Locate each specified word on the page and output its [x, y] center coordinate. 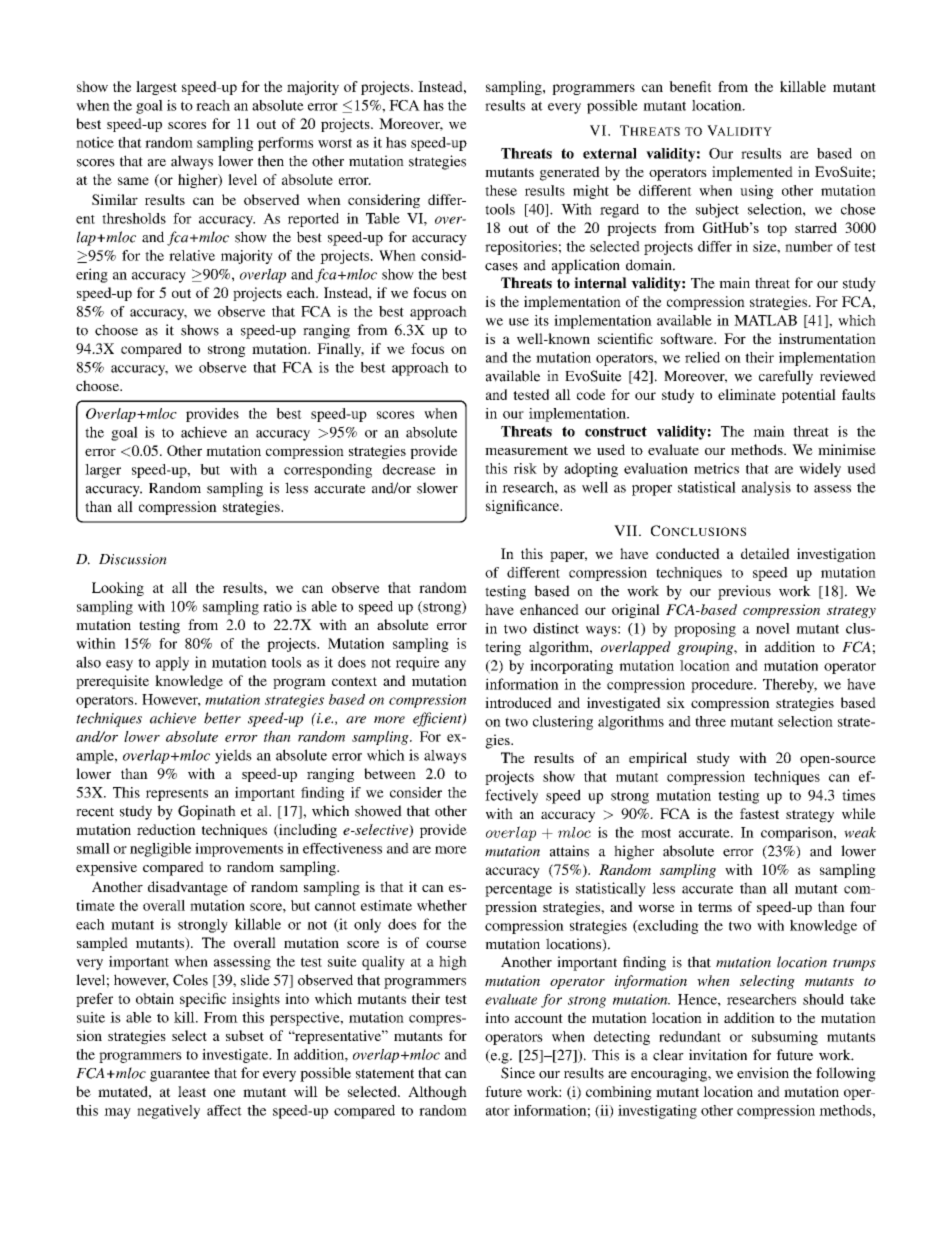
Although [437, 1093]
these [501, 190]
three [710, 721]
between [390, 773]
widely [820, 470]
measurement [526, 450]
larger [103, 471]
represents [177, 795]
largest [156, 88]
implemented [752, 173]
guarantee [180, 1075]
